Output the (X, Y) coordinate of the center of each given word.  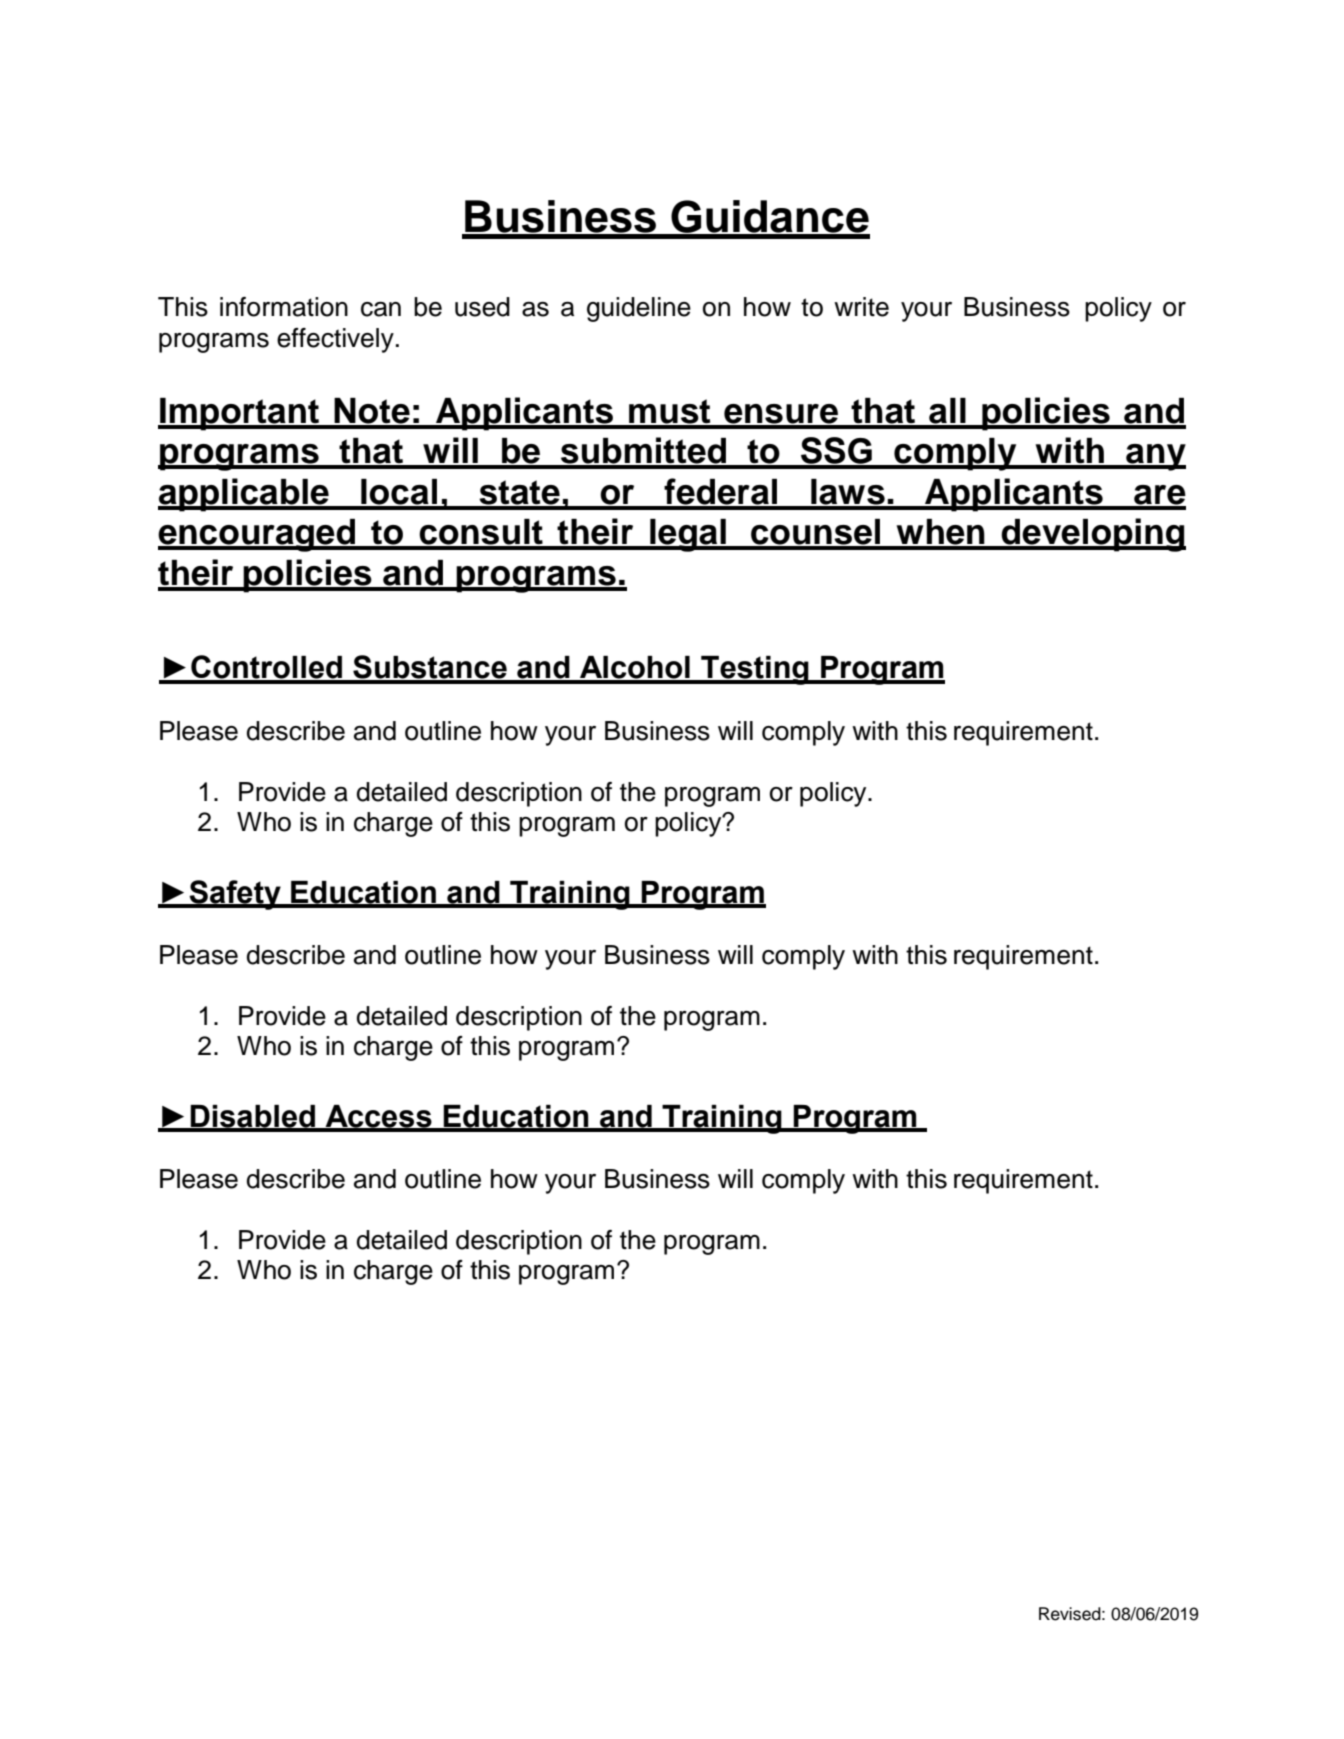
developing (1093, 535)
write (861, 307)
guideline (639, 309)
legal (688, 535)
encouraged (258, 535)
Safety (235, 895)
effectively (335, 340)
